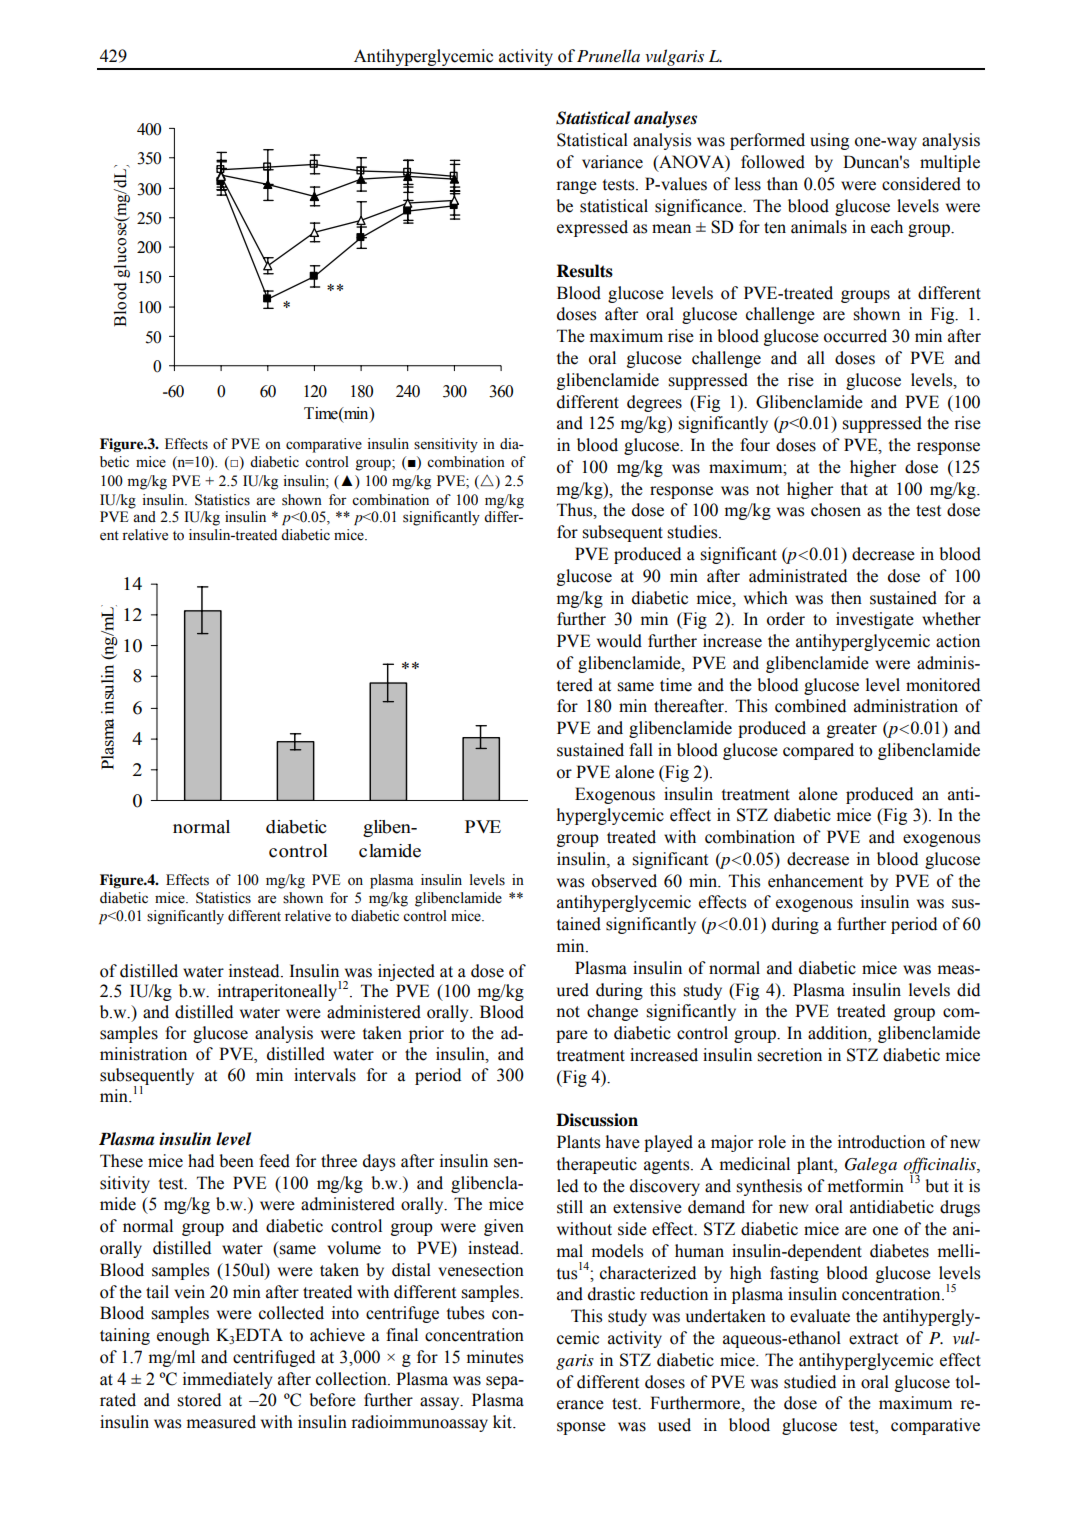 This screenshot has width=1080, height=1528. What do you see at coordinates (968, 990) in the screenshot?
I see `did` at bounding box center [968, 990].
